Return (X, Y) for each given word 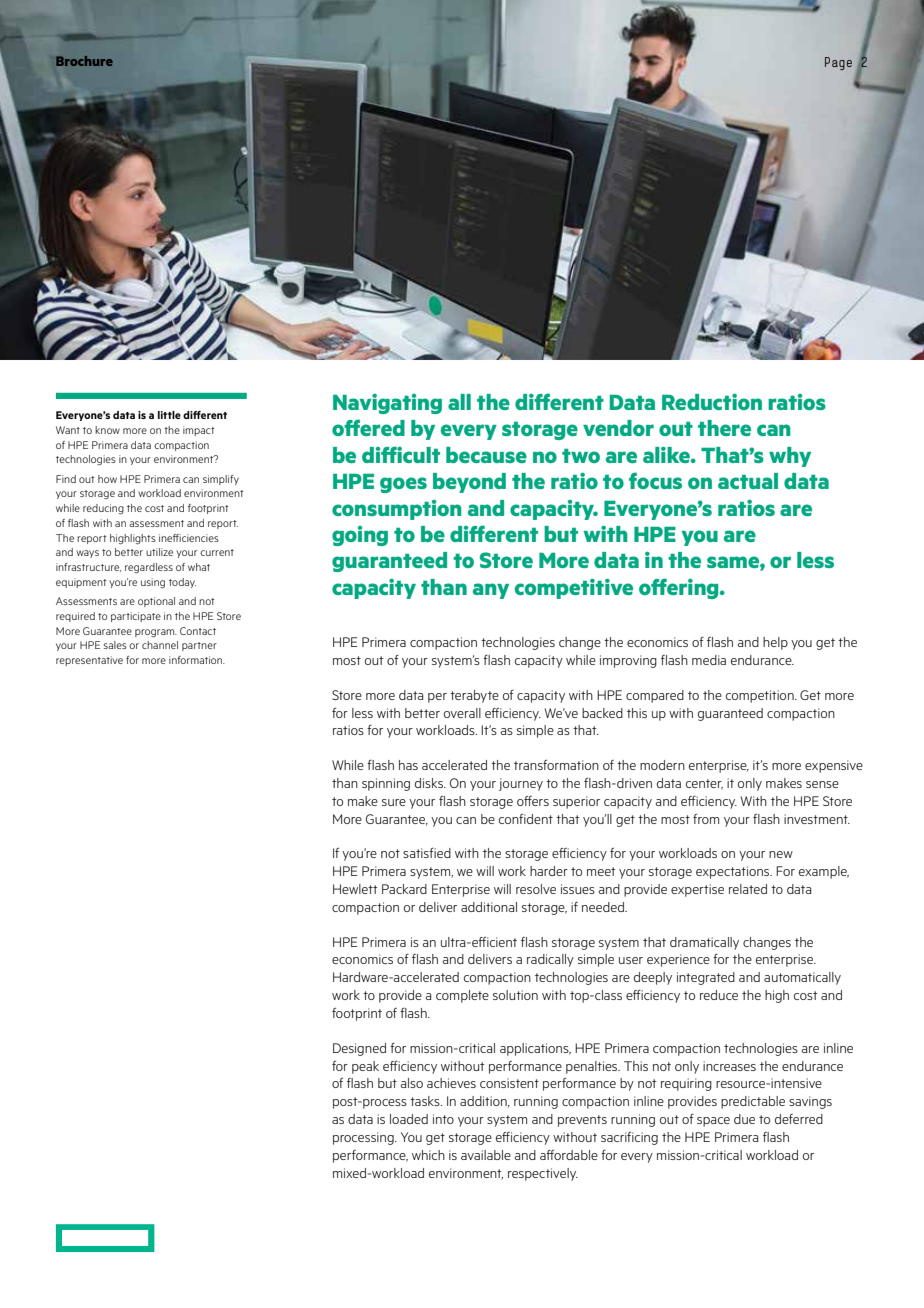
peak (365, 1067)
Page (838, 63)
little (169, 415)
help (775, 643)
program (156, 633)
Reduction (712, 402)
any (491, 591)
